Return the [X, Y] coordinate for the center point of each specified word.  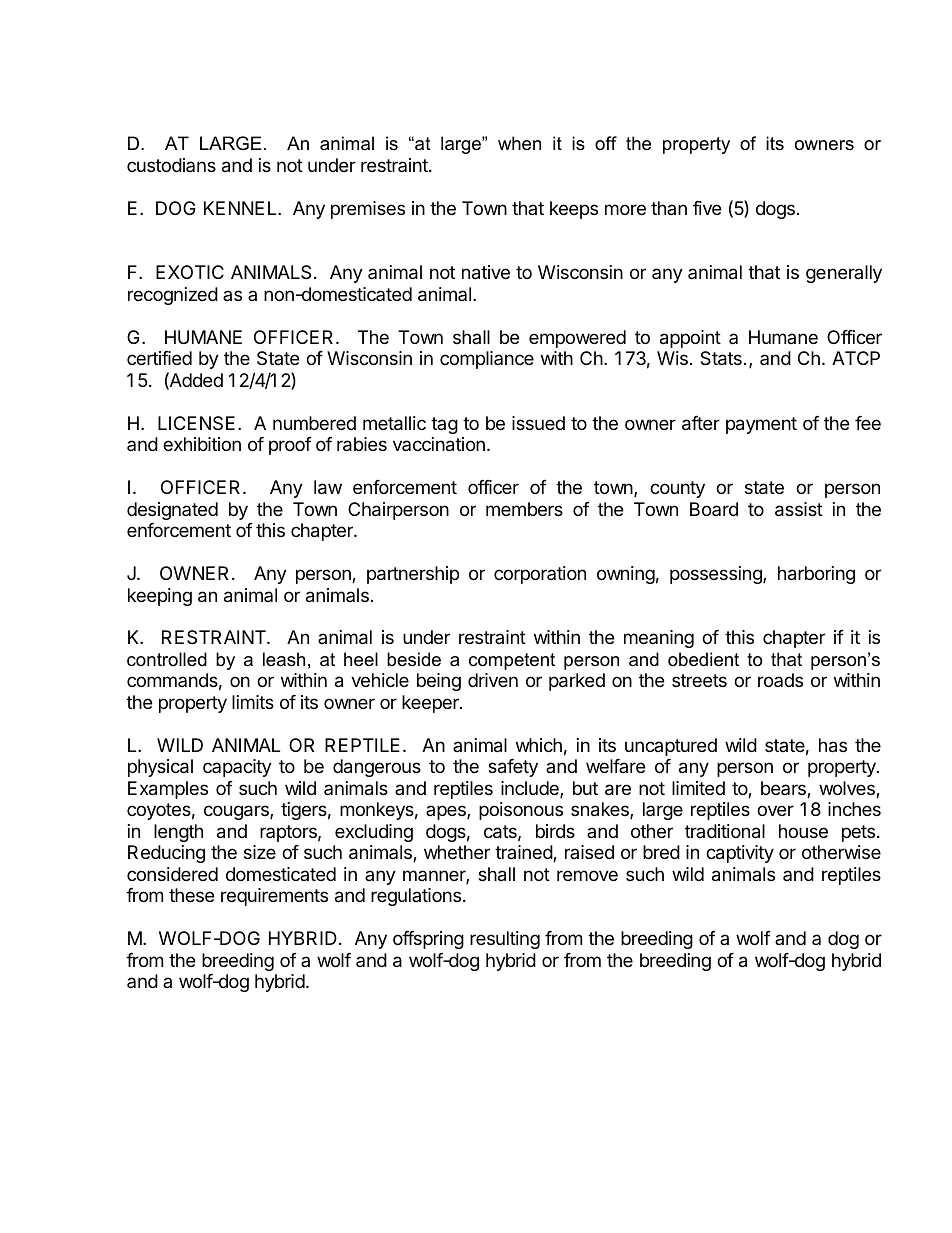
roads [780, 680]
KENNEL [241, 208]
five [707, 208]
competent [512, 661]
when [519, 143]
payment [761, 425]
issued [538, 423]
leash [284, 659]
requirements [274, 897]
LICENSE [196, 423]
